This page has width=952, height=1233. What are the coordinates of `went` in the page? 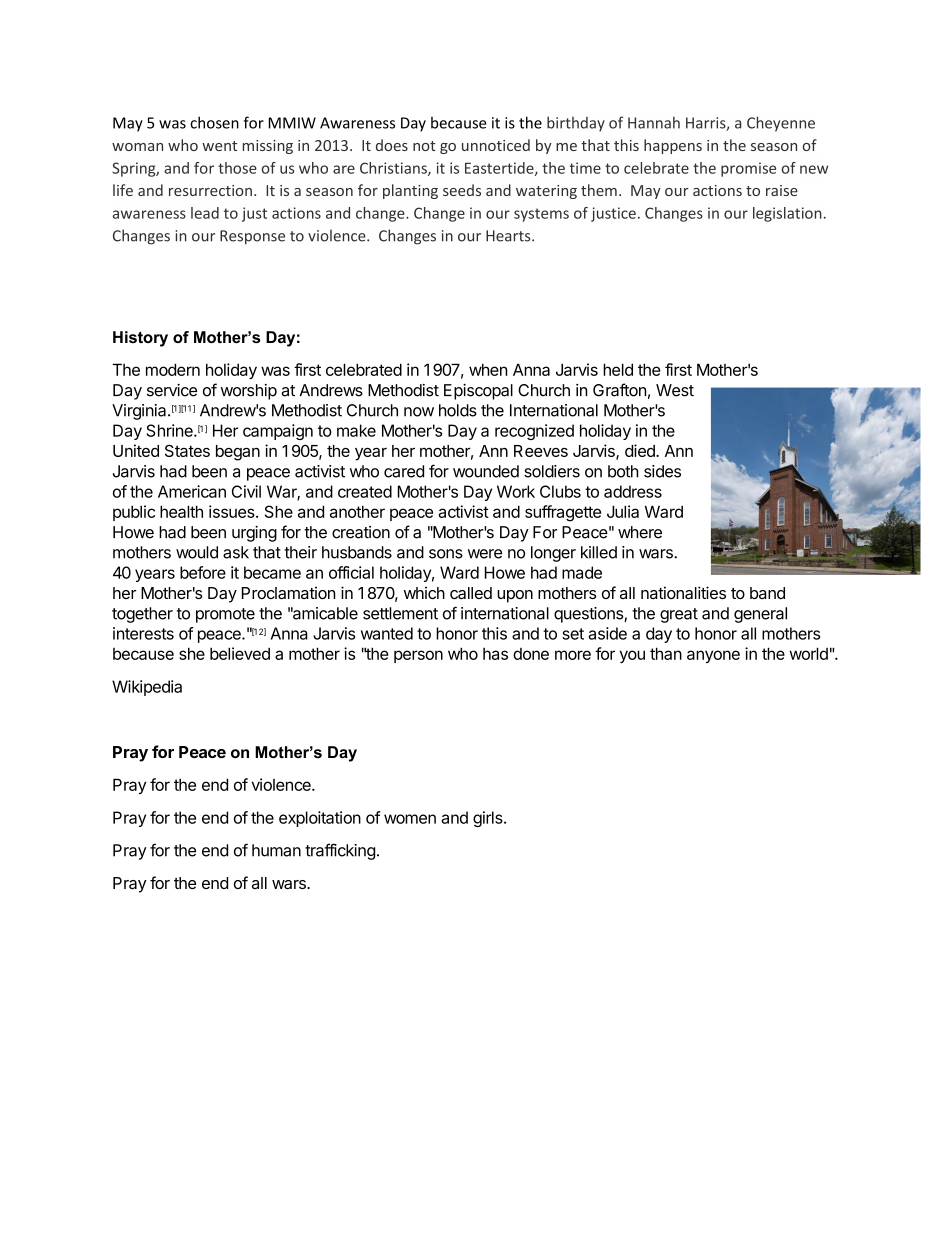 It's located at (219, 146).
